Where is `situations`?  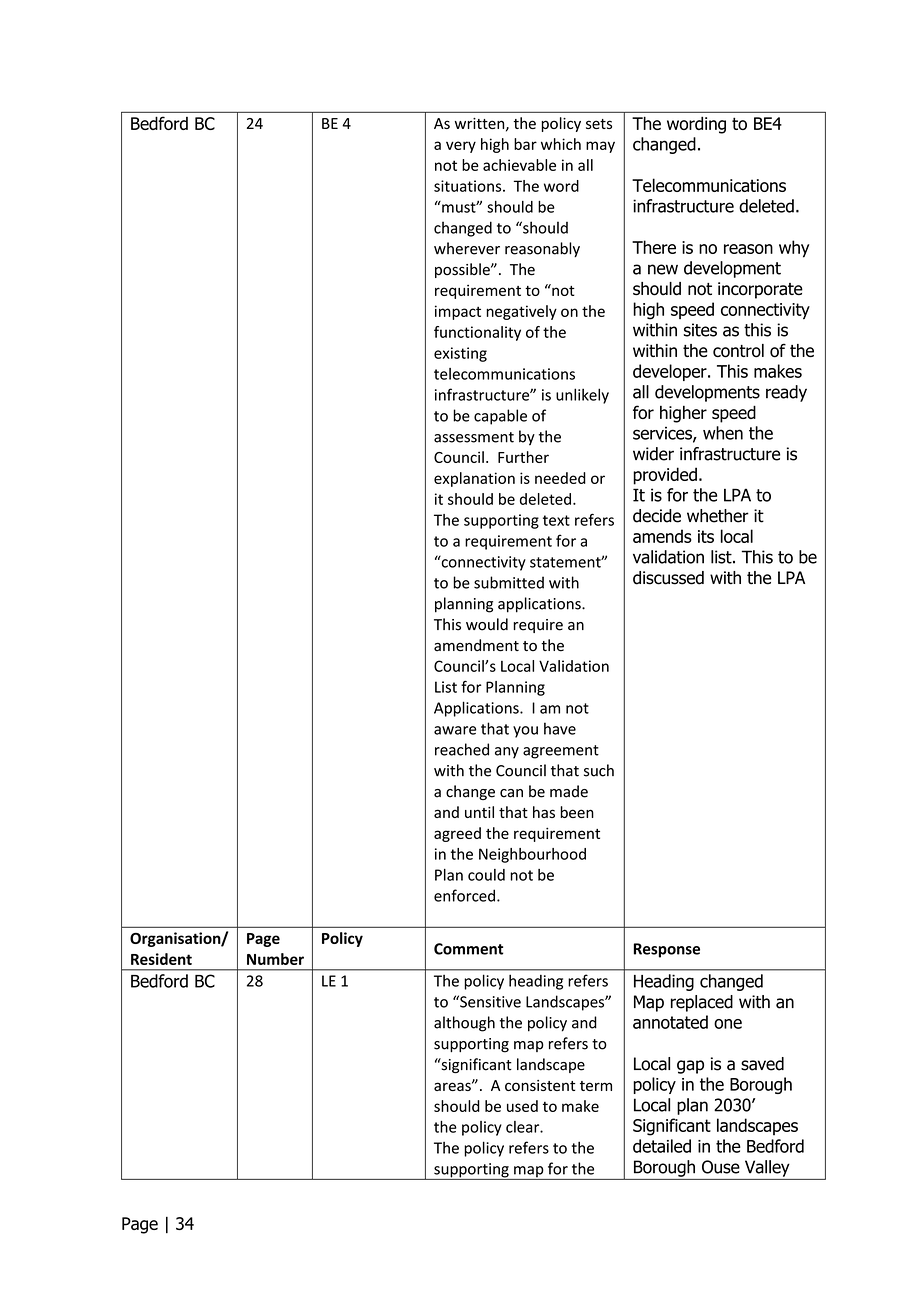
situations is located at coordinates (469, 186).
